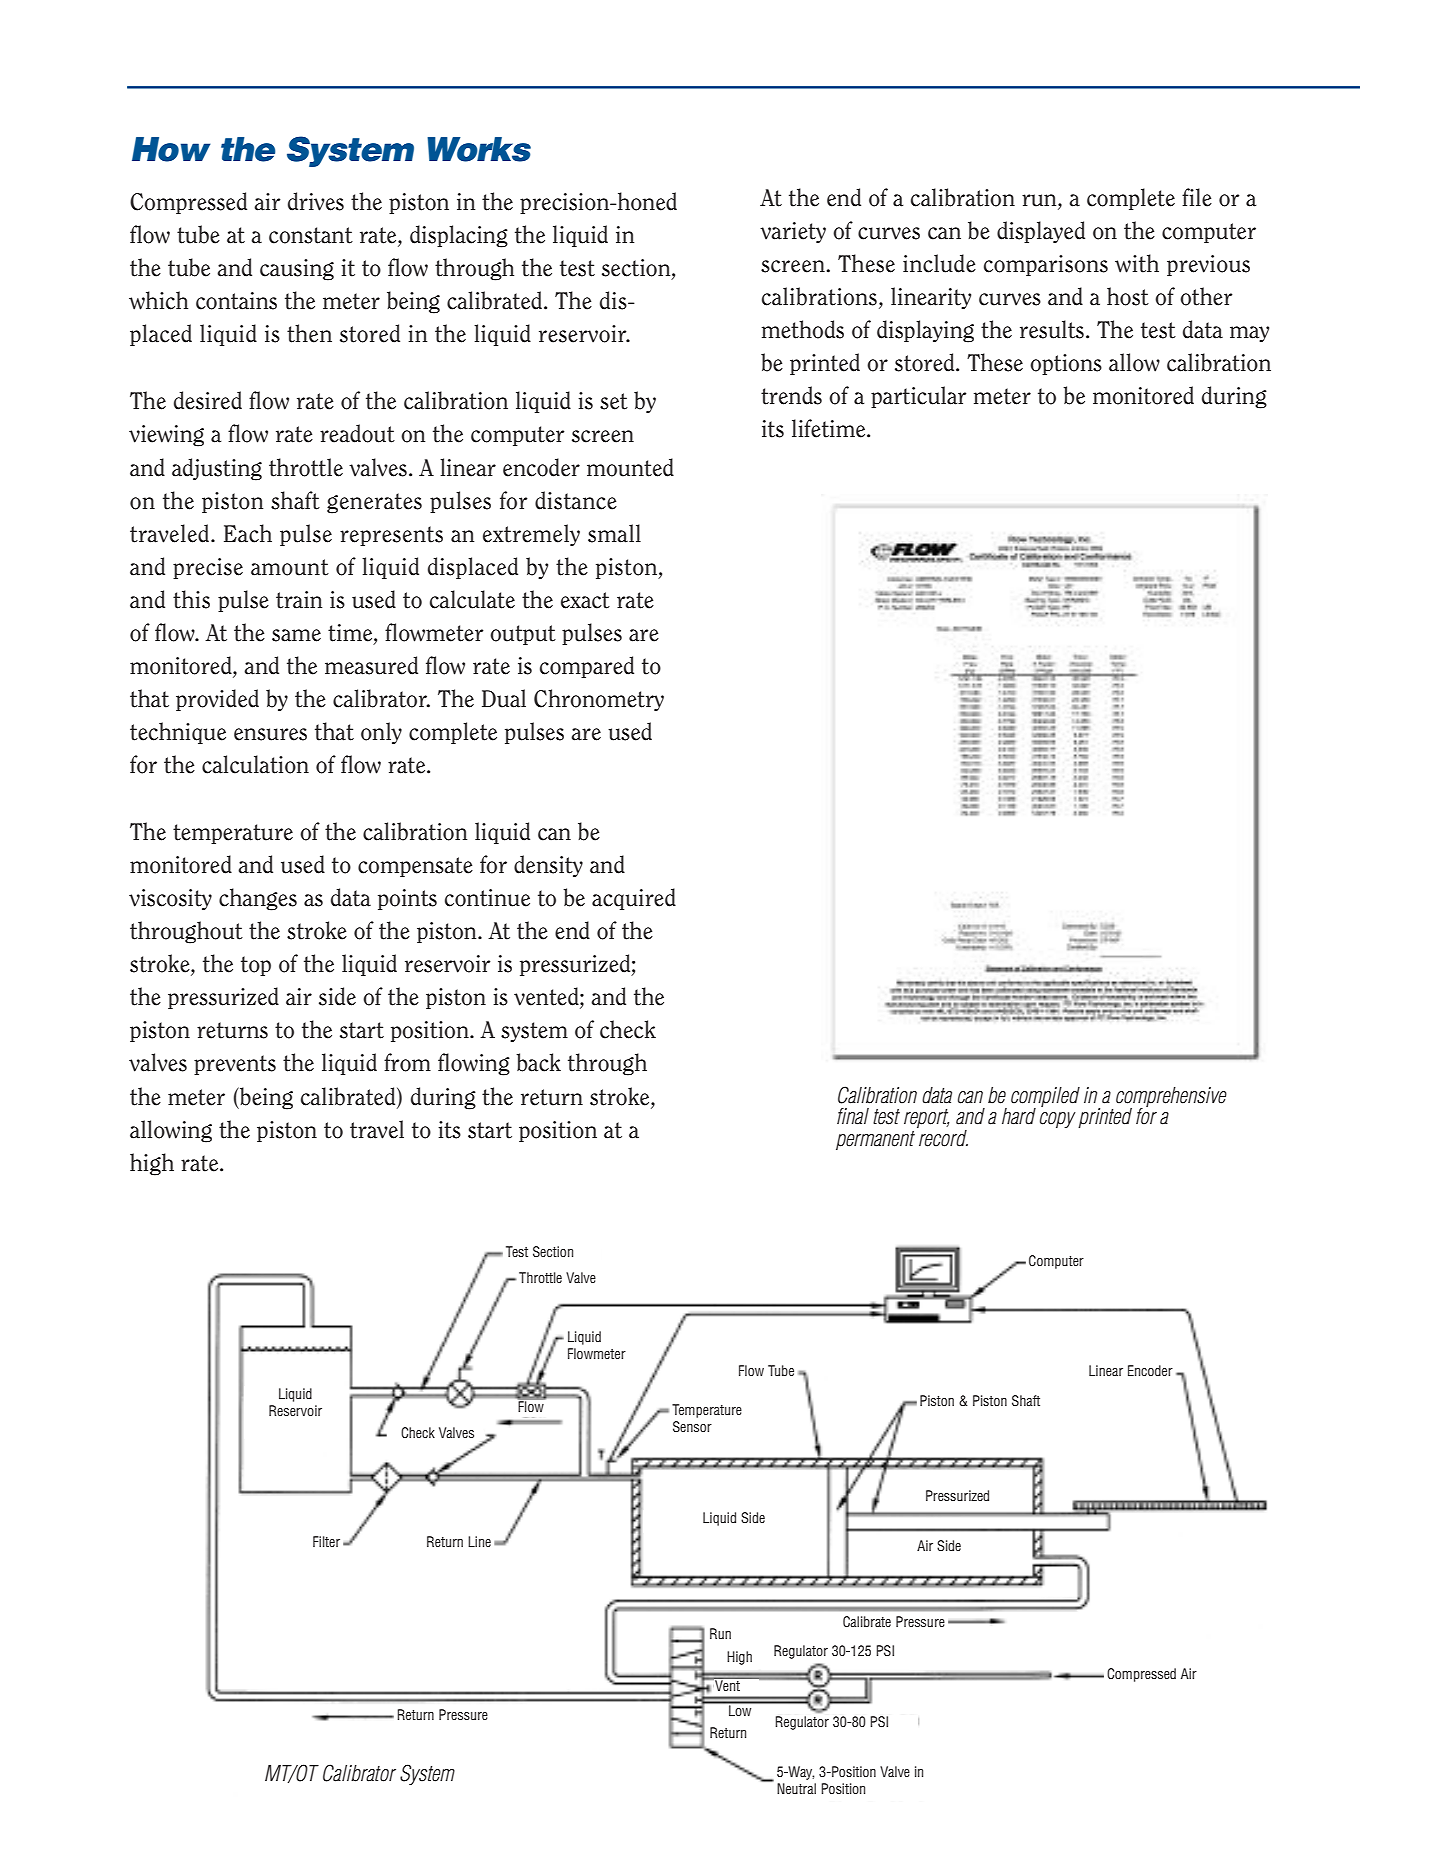  What do you see at coordinates (326, 1541) in the document?
I see `Filter` at bounding box center [326, 1541].
